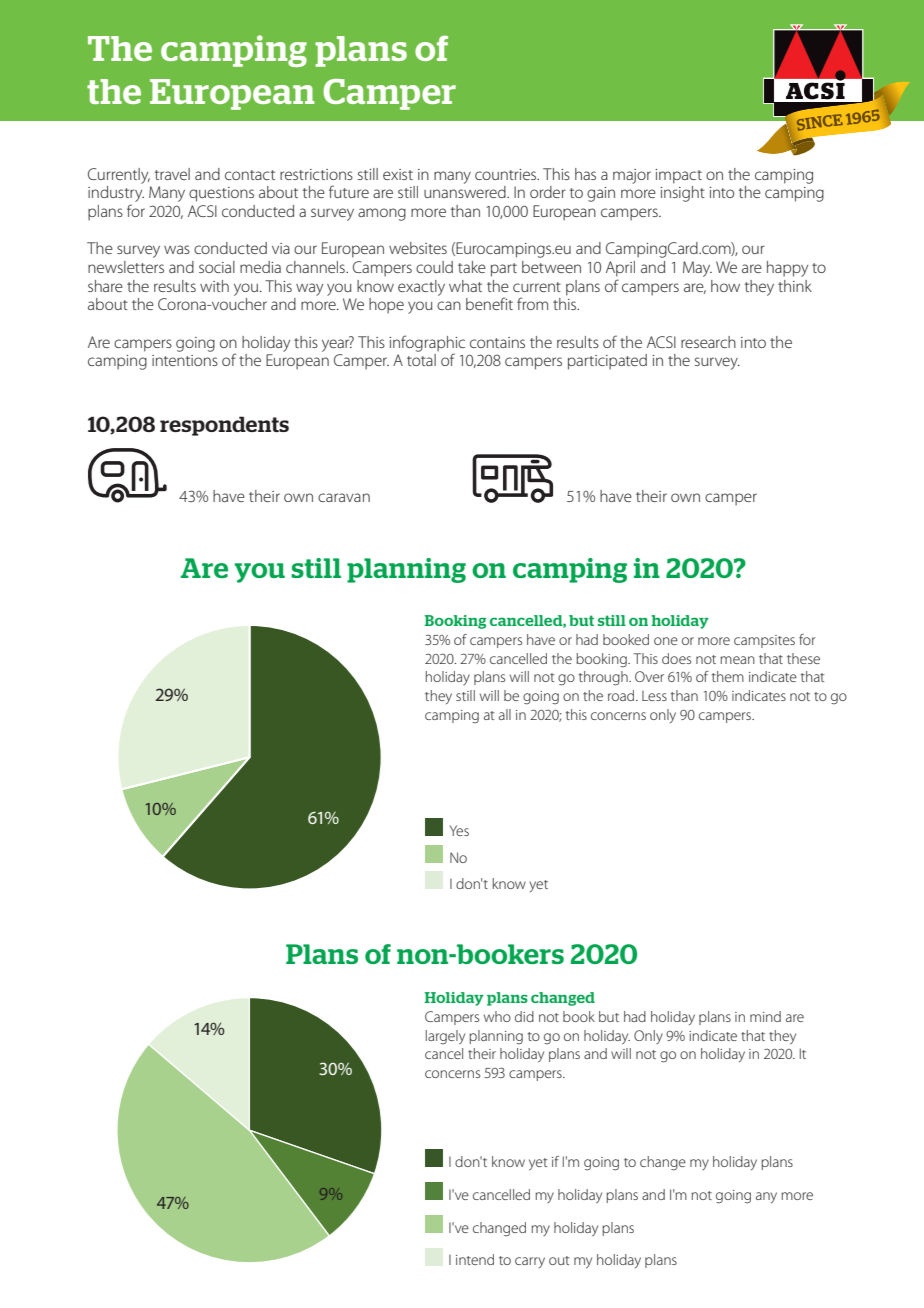 The height and width of the document is (1308, 924). Describe the element at coordinates (466, 192) in the document. I see `unanswered` at that location.
